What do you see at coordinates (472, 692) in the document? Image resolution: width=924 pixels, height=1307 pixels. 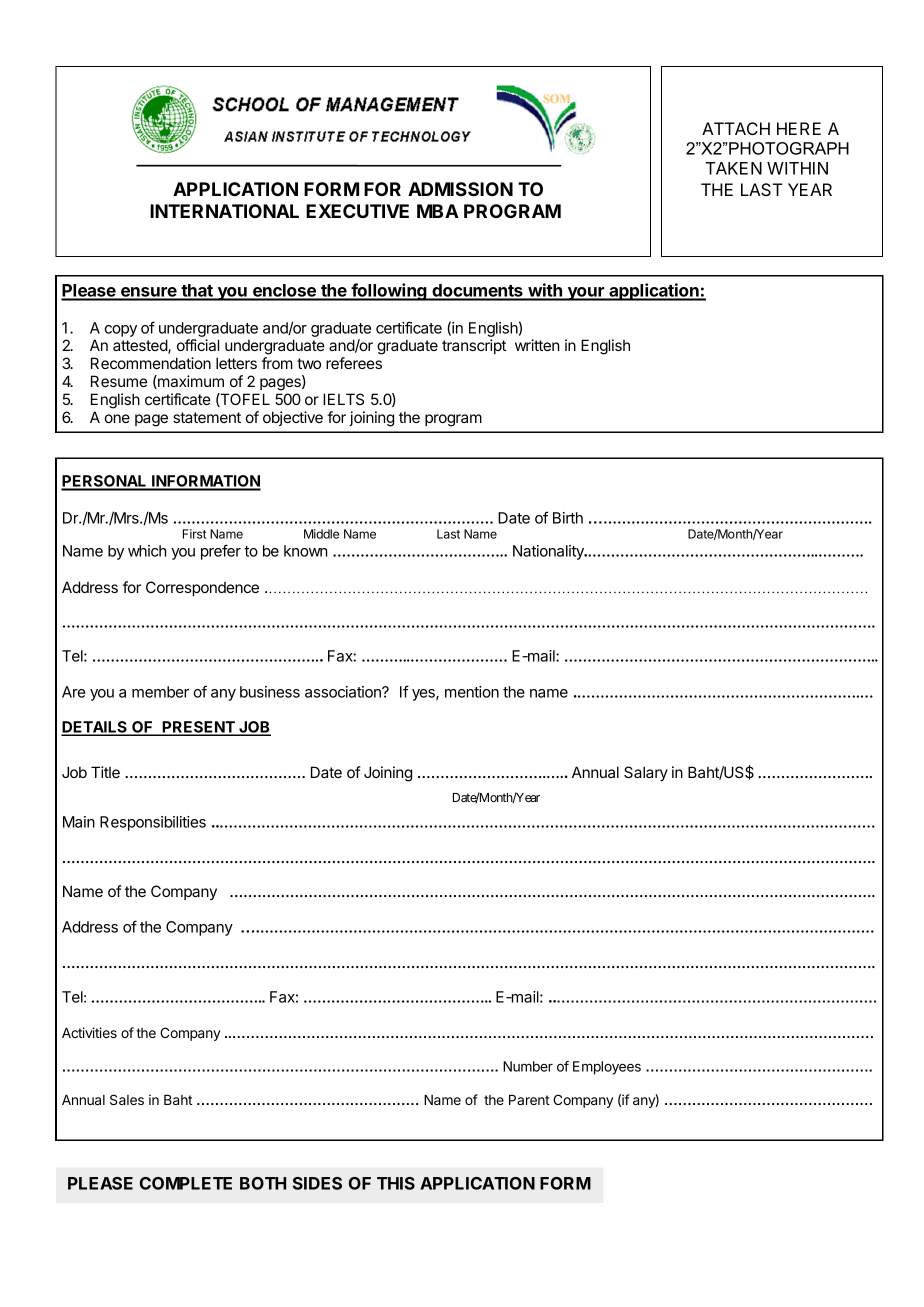 I see `mention` at bounding box center [472, 692].
